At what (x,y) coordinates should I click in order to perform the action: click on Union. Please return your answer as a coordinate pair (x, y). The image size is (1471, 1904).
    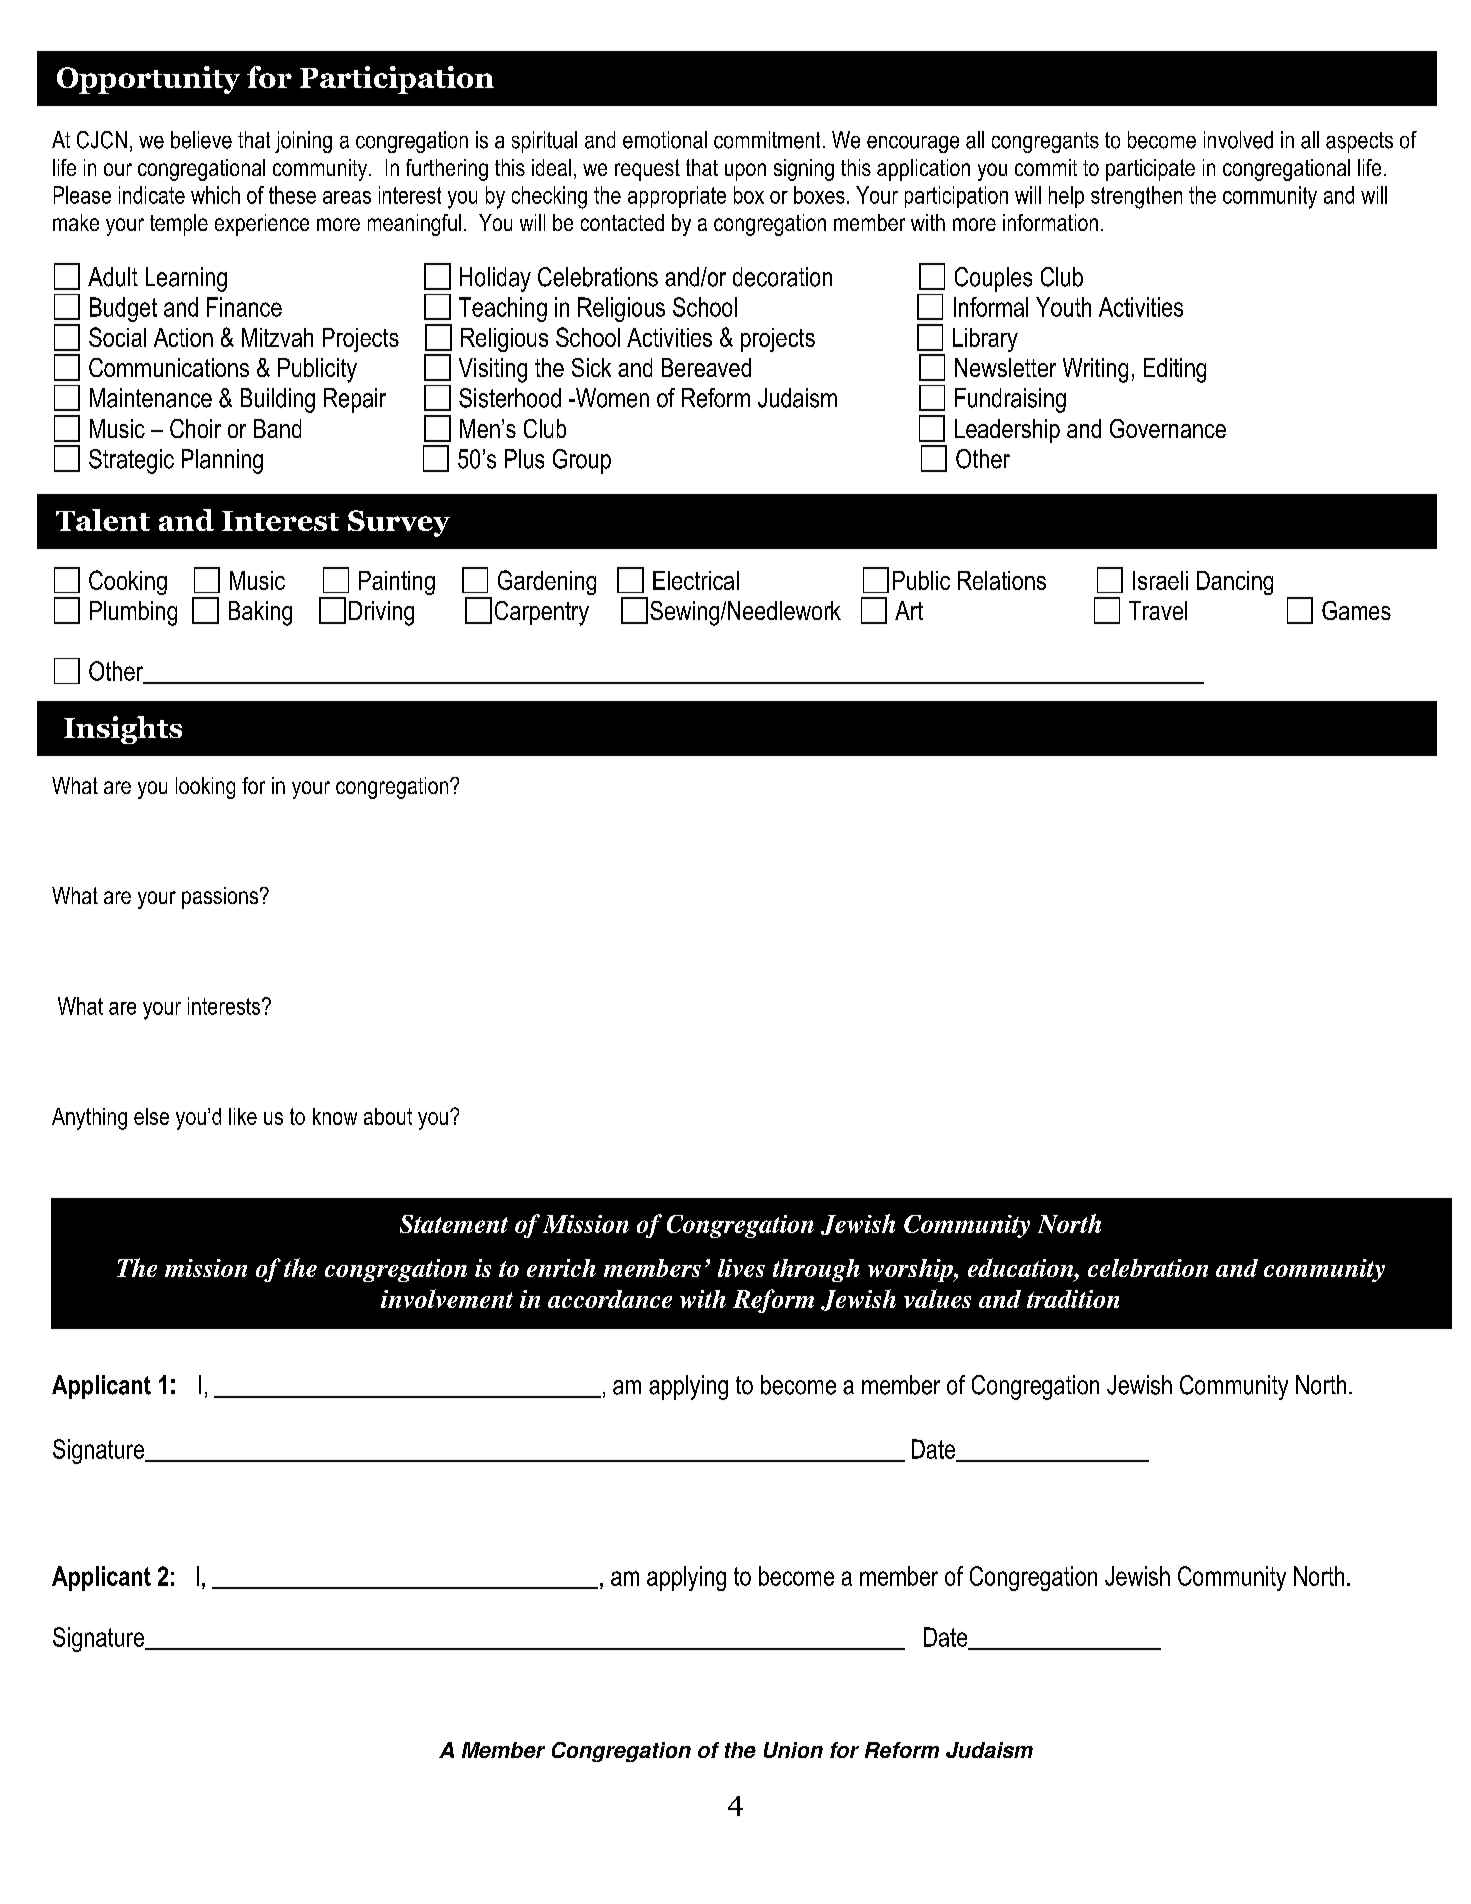
    Looking at the image, I should click on (793, 1750).
